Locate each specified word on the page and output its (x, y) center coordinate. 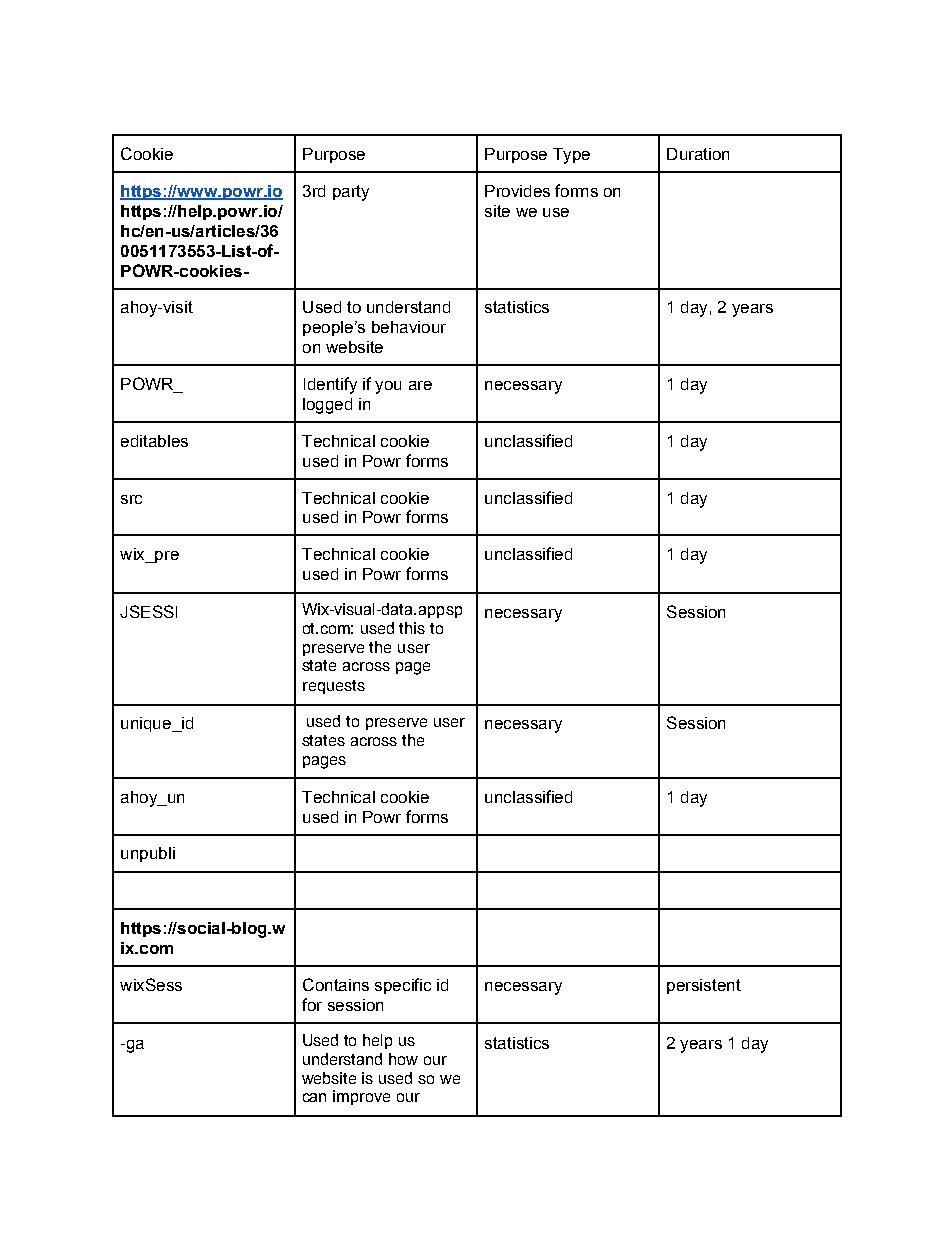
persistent (704, 986)
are (420, 385)
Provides (517, 191)
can (314, 1097)
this (412, 628)
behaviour (409, 327)
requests (334, 687)
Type (571, 156)
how (403, 1059)
